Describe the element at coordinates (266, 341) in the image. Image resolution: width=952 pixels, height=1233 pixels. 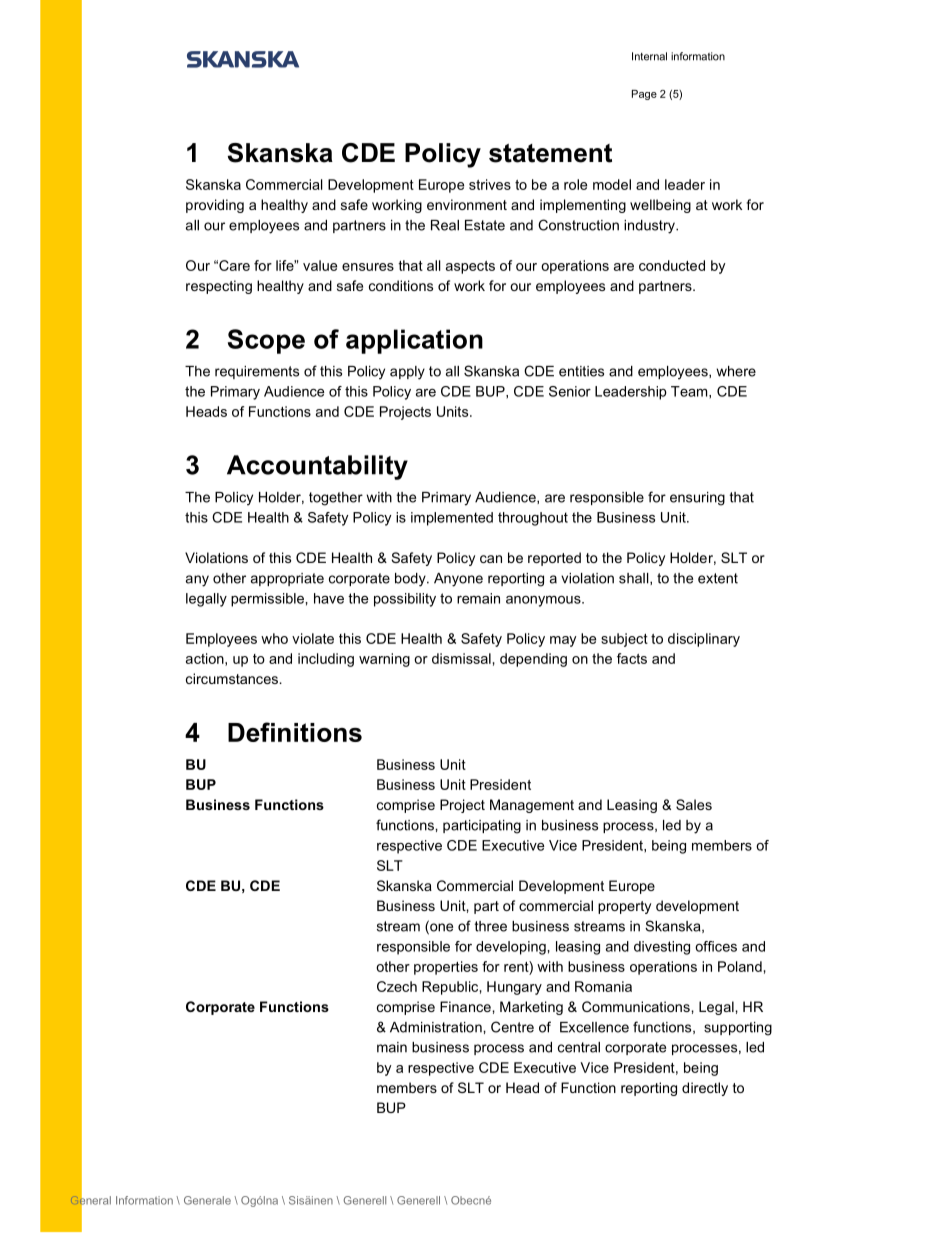
I see `Scope` at that location.
